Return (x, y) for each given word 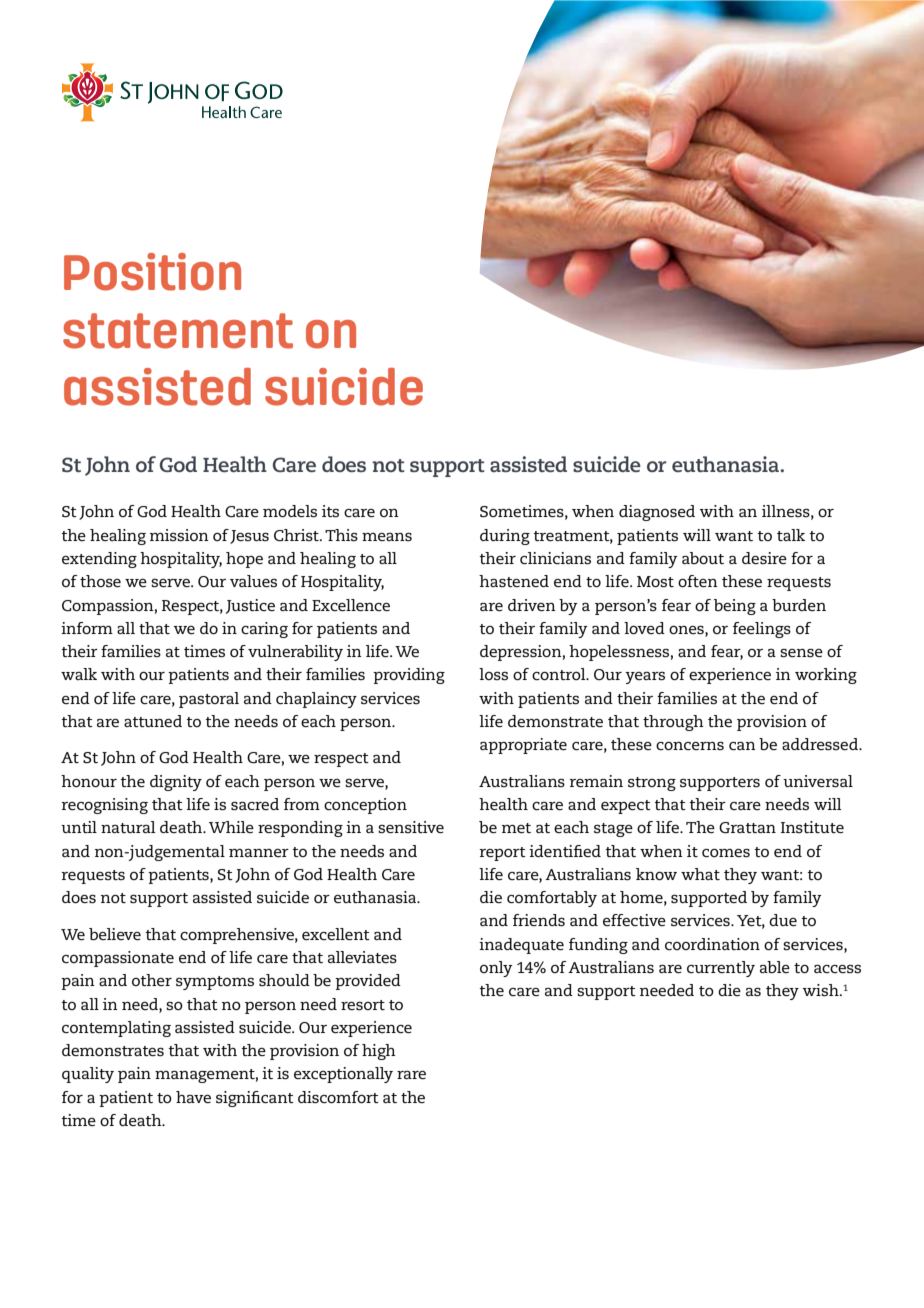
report (502, 854)
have (193, 1097)
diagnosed (657, 513)
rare (411, 1075)
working (826, 676)
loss (493, 674)
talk (791, 535)
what (700, 874)
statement (178, 331)
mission (179, 535)
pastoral (209, 700)
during (505, 537)
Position (152, 272)
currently (721, 969)
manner (259, 853)
